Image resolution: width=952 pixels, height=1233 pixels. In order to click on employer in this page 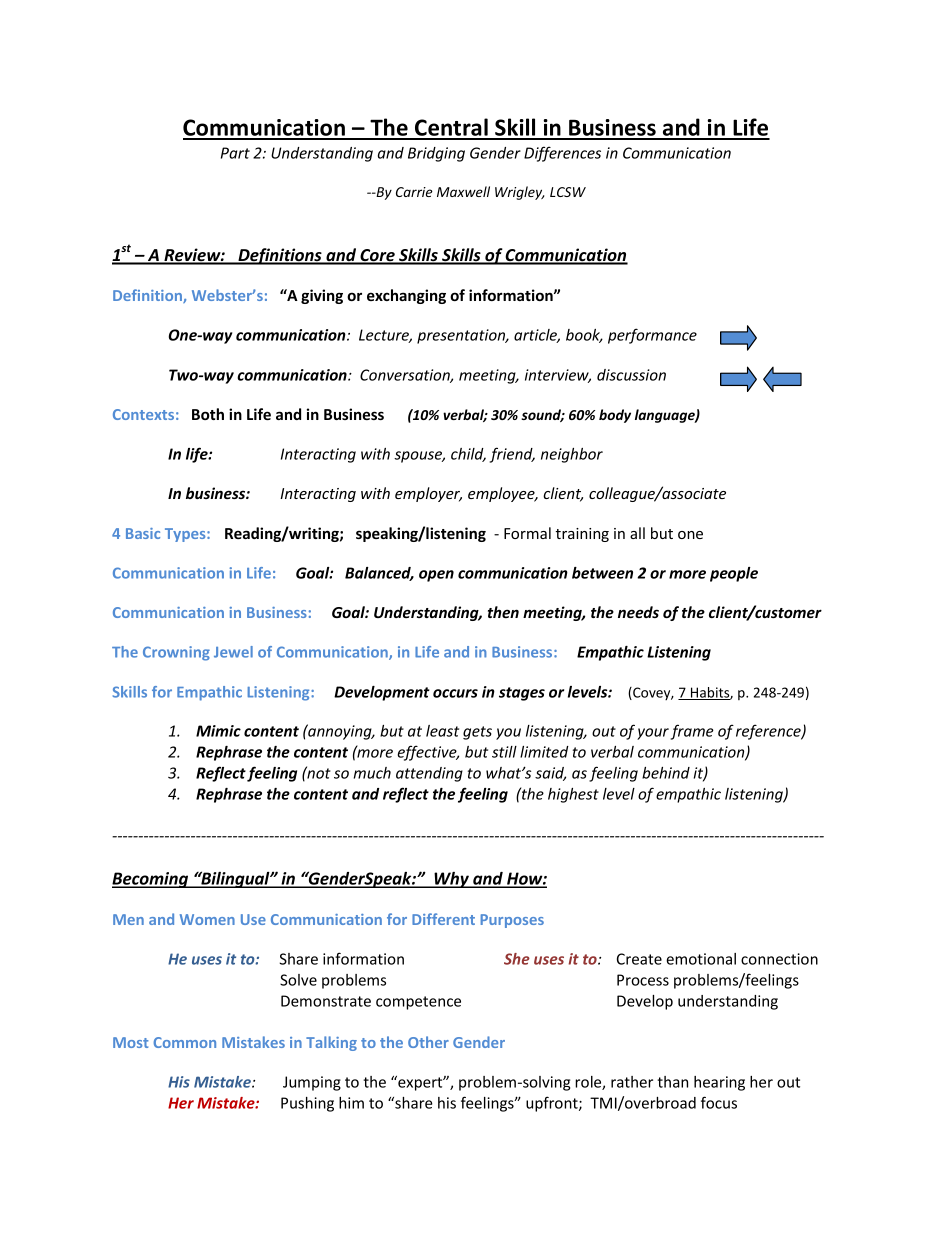, I will do `click(428, 494)`.
